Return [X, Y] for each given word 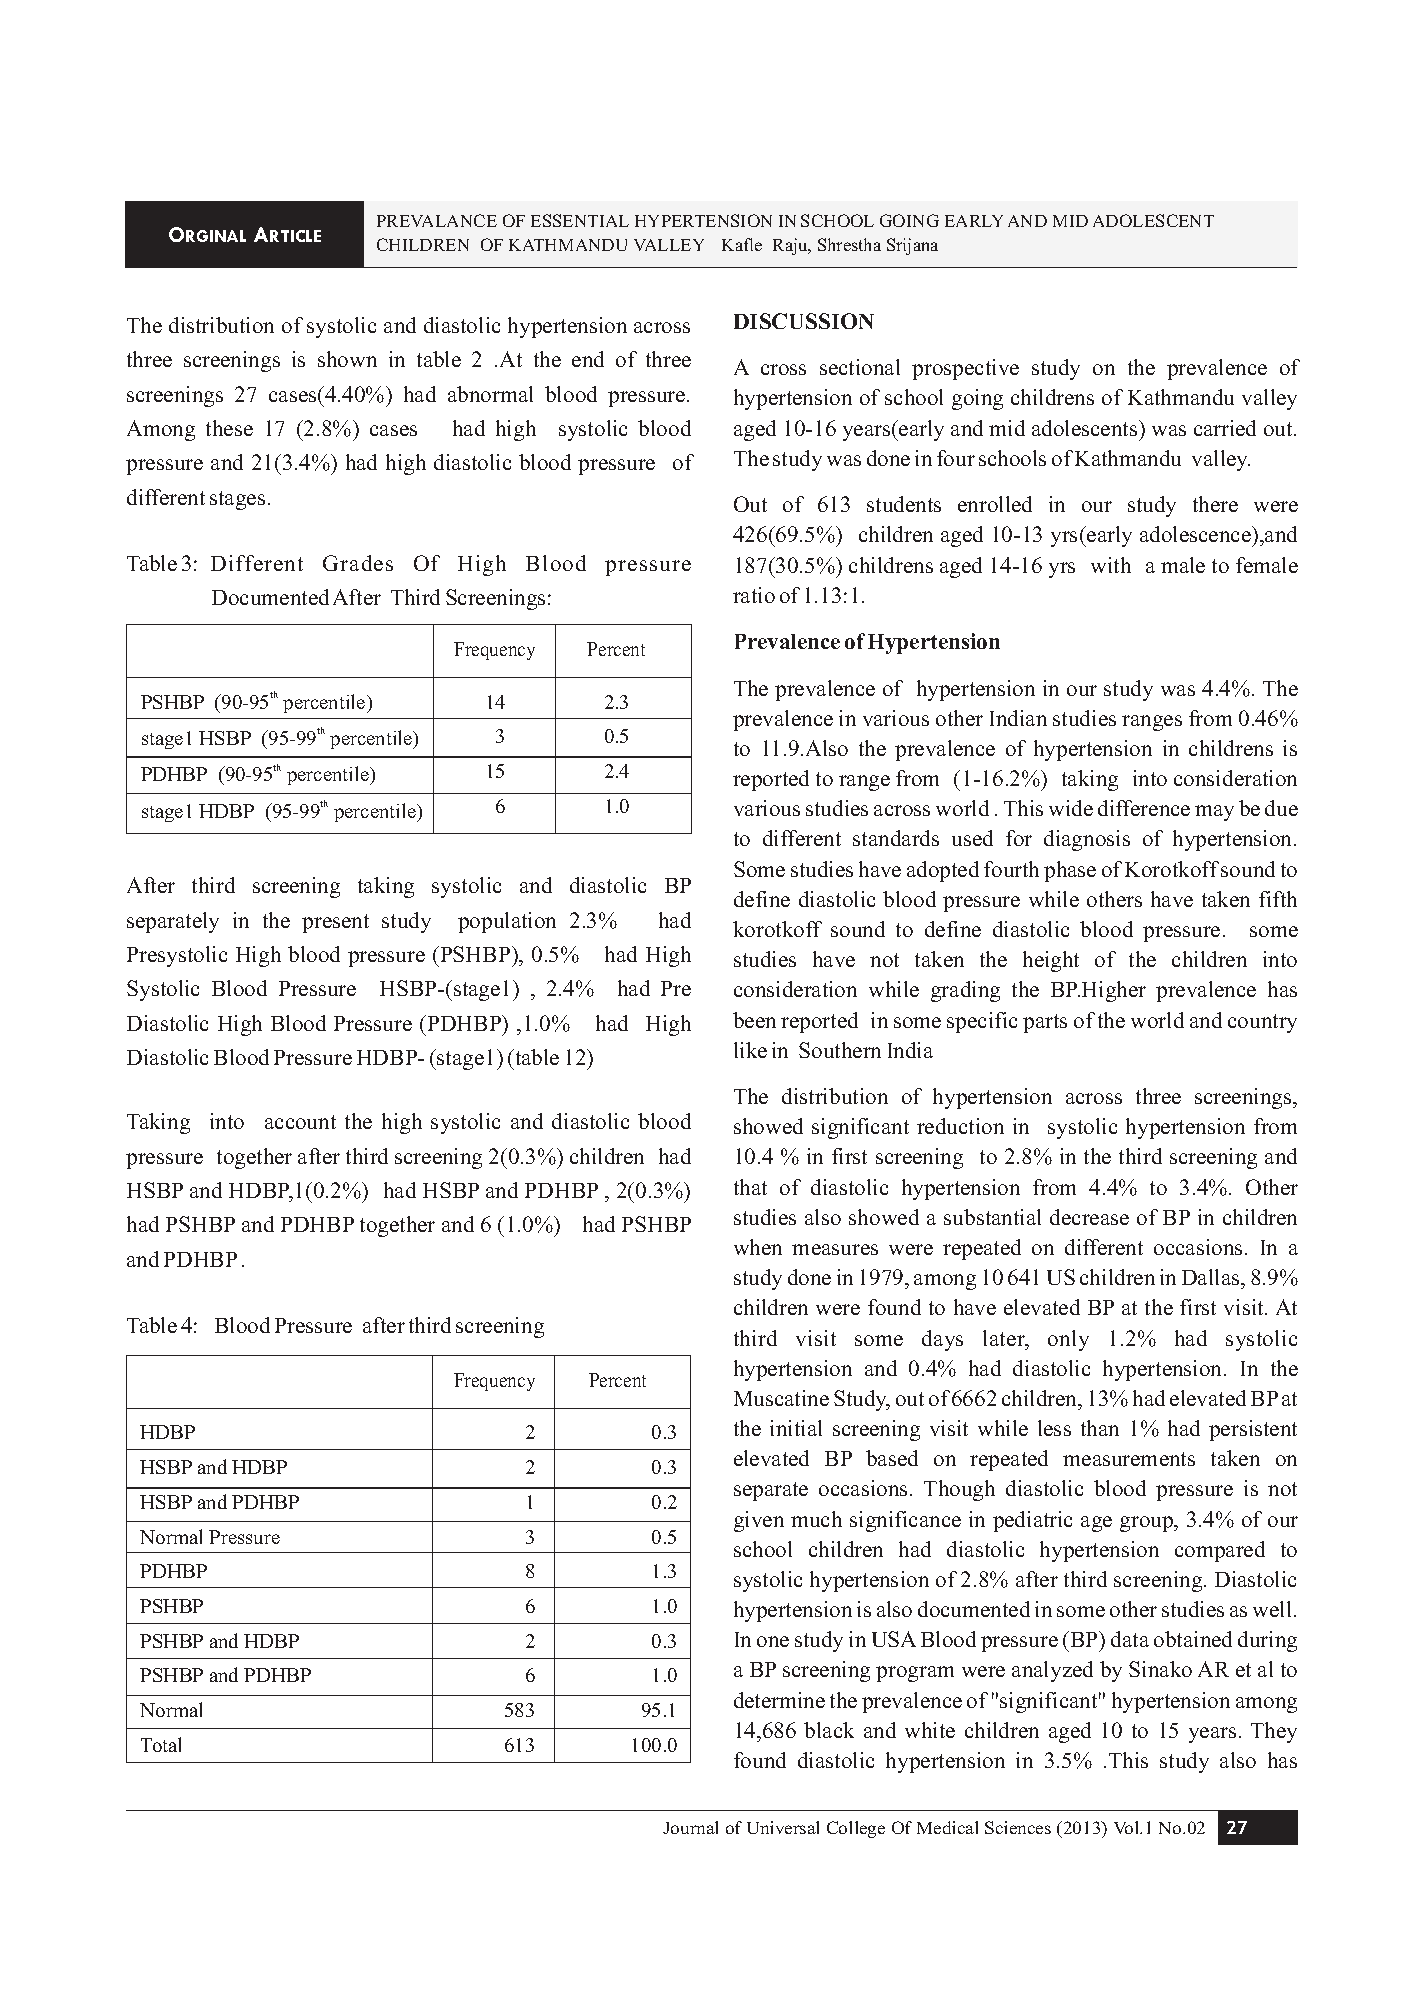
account [300, 1122]
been [754, 1020]
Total [161, 1744]
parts [1045, 1023]
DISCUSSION [804, 321]
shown [347, 359]
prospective [965, 369]
